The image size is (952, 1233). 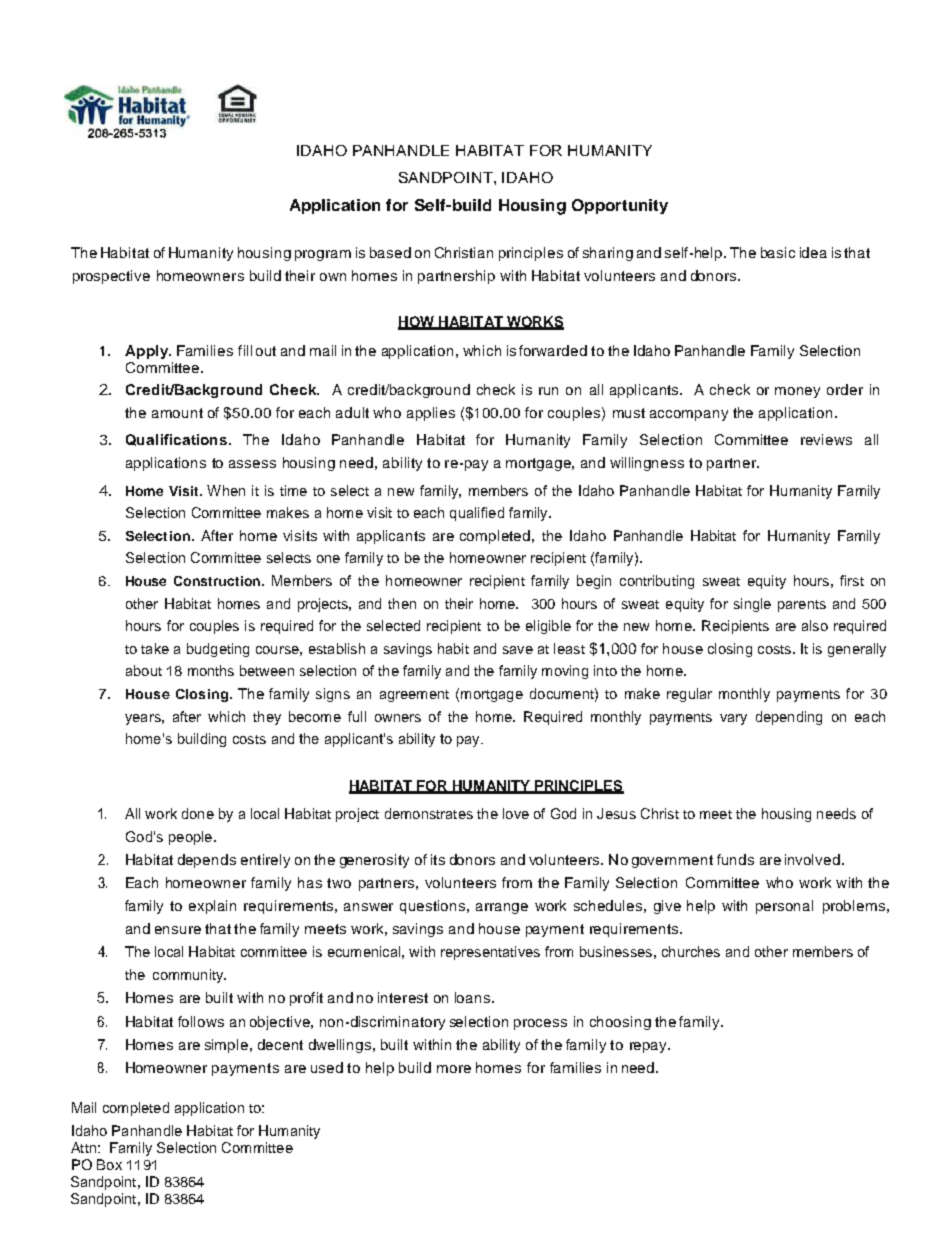 What do you see at coordinates (826, 439) in the document?
I see `reviews` at bounding box center [826, 439].
